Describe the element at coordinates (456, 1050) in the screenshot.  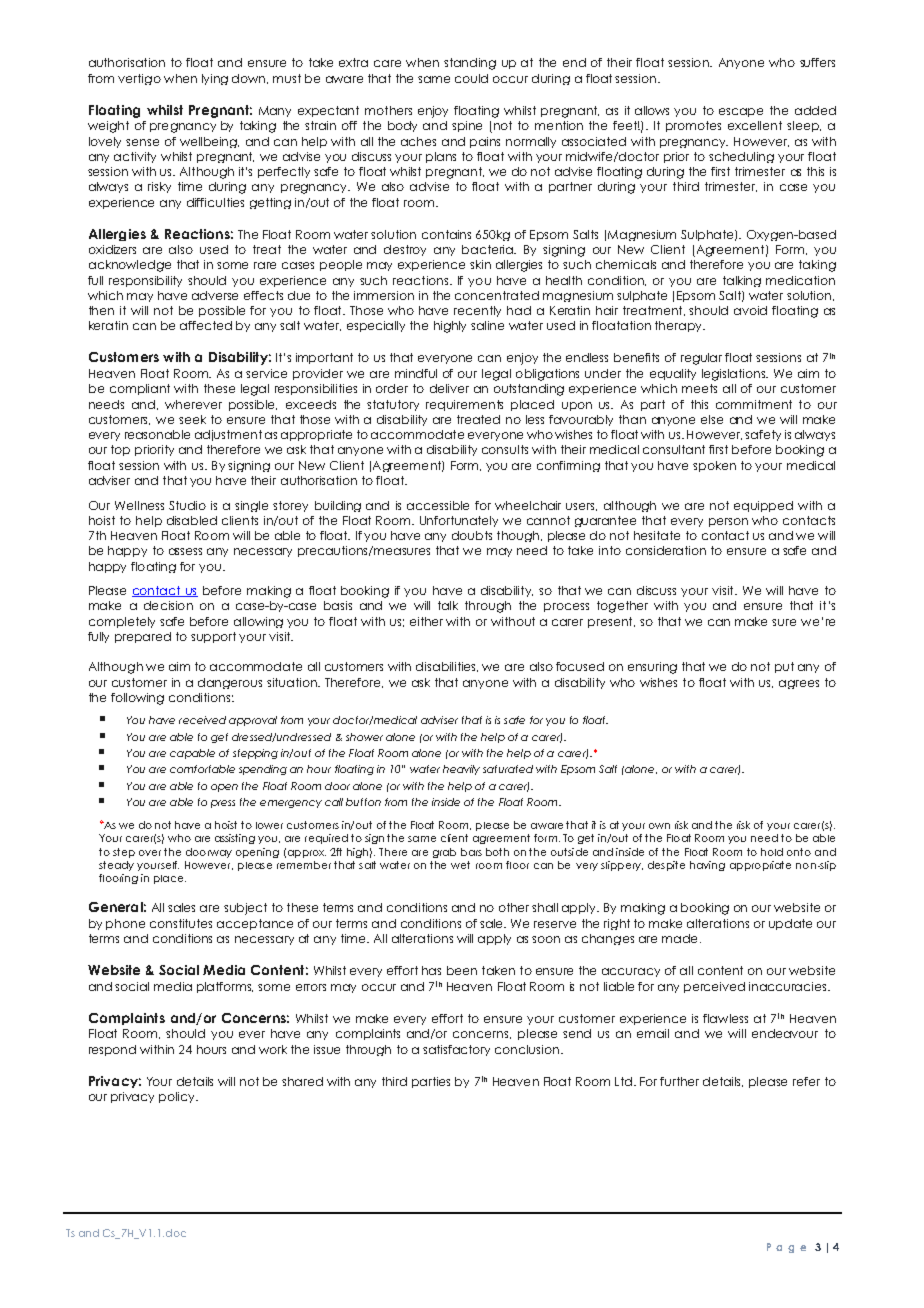
I see `satisfactory` at that location.
